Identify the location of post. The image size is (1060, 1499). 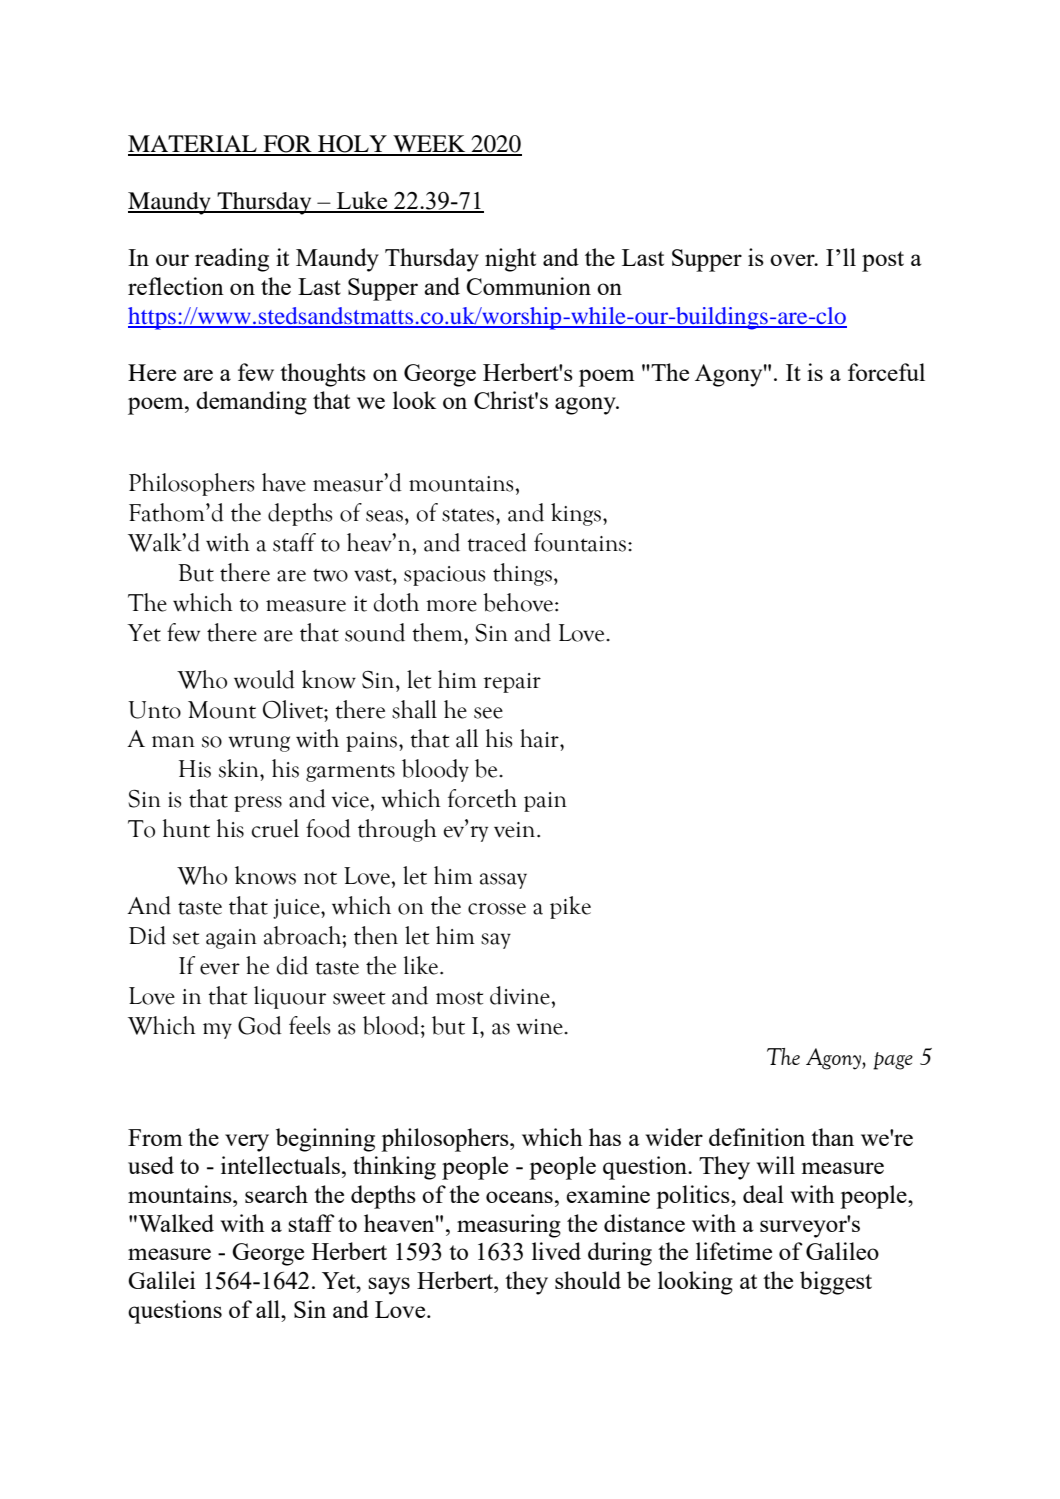
(883, 261).
